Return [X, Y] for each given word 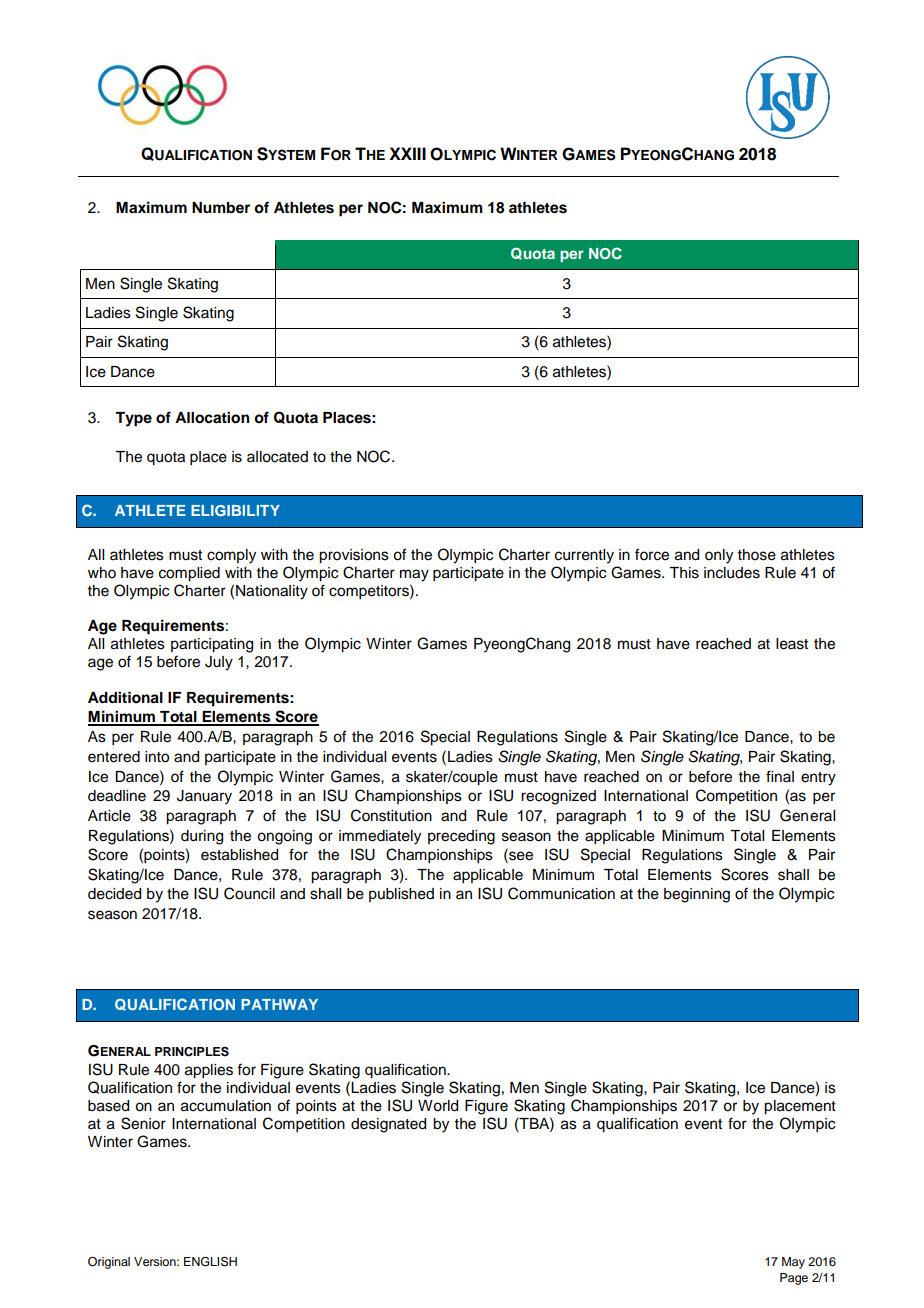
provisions [354, 556]
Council [249, 893]
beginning [697, 895]
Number [221, 208]
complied [189, 574]
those [757, 555]
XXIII [407, 153]
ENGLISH [210, 1261]
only [719, 556]
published [401, 895]
